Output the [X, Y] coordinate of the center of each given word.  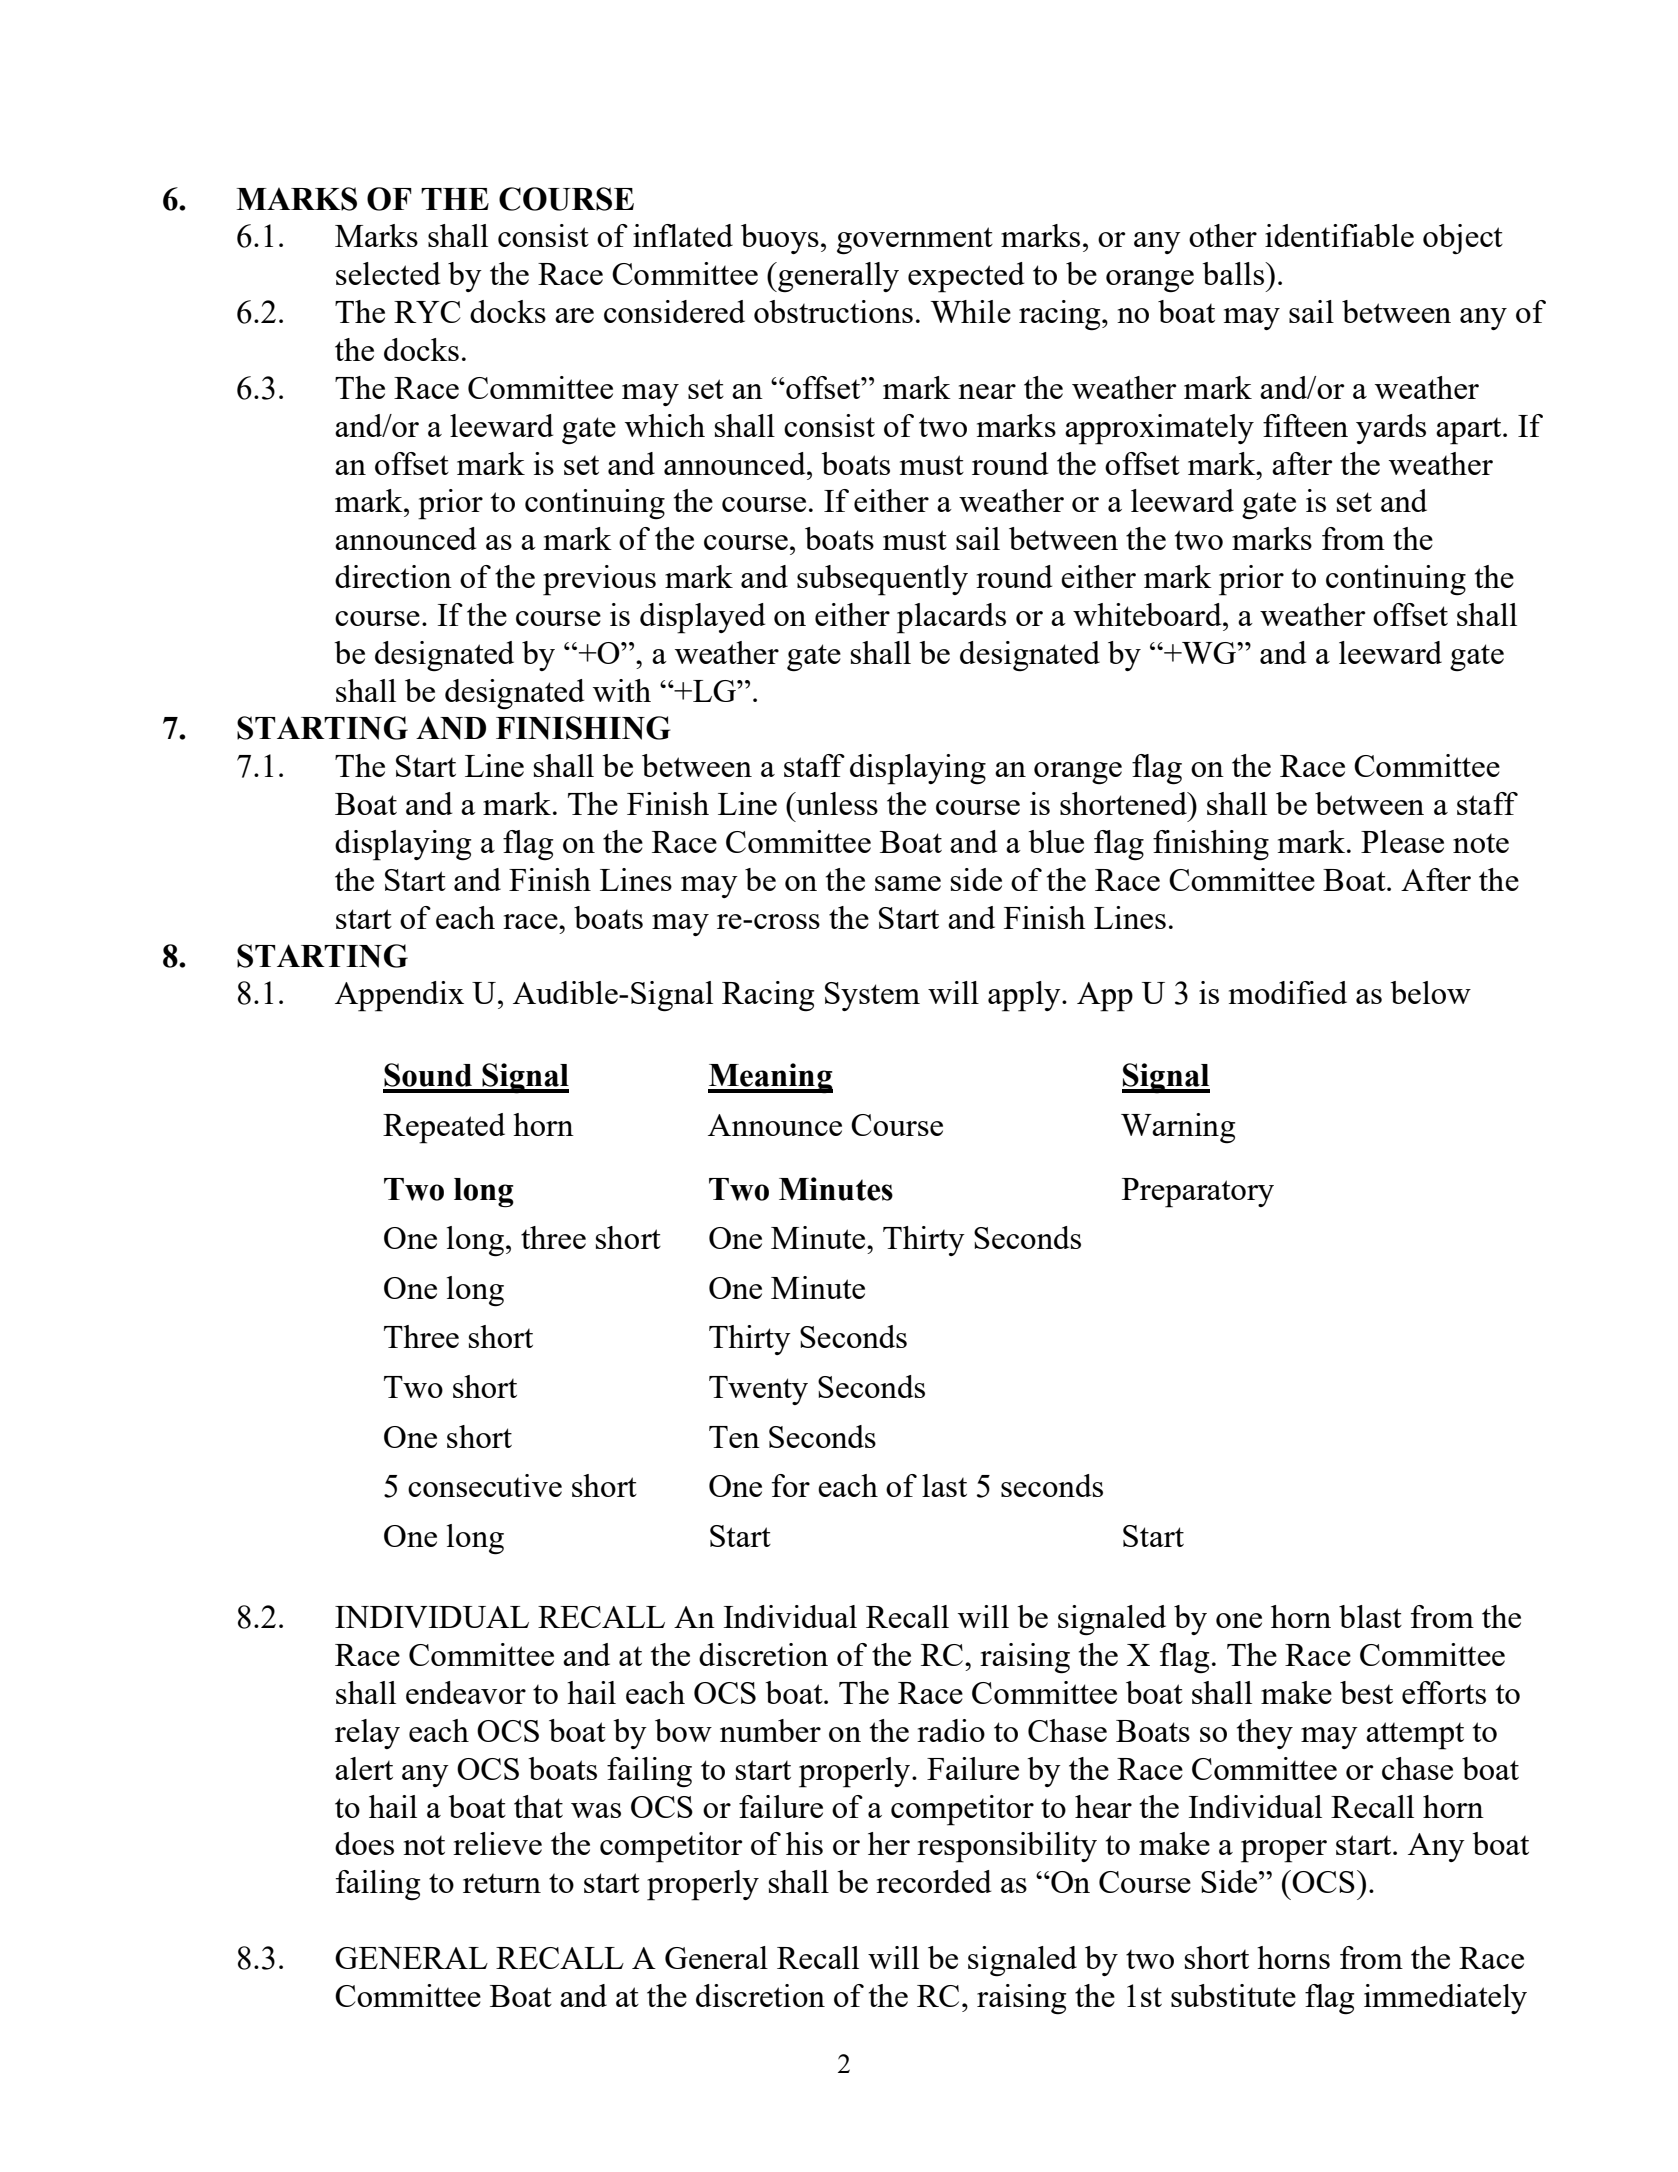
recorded [934, 1881]
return [502, 1883]
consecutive [485, 1485]
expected [966, 277]
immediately [1445, 1999]
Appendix [399, 996]
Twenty [758, 1390]
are [574, 315]
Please [1402, 841]
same [908, 883]
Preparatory [1198, 1193]
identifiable [1339, 235]
